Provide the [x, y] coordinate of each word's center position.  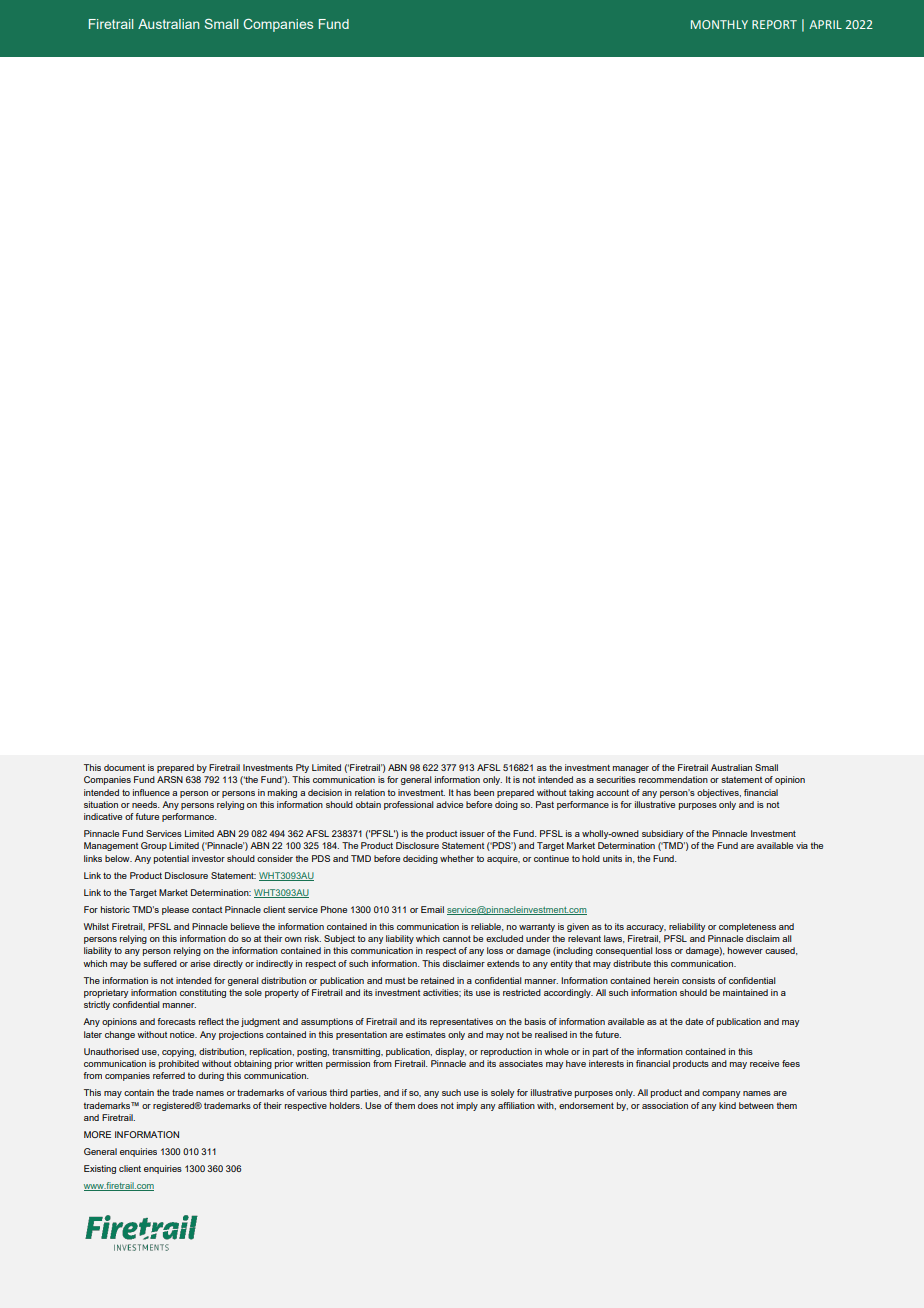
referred [169, 1075]
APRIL [825, 24]
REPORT [774, 24]
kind [727, 1105]
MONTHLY [719, 24]
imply [467, 1106]
